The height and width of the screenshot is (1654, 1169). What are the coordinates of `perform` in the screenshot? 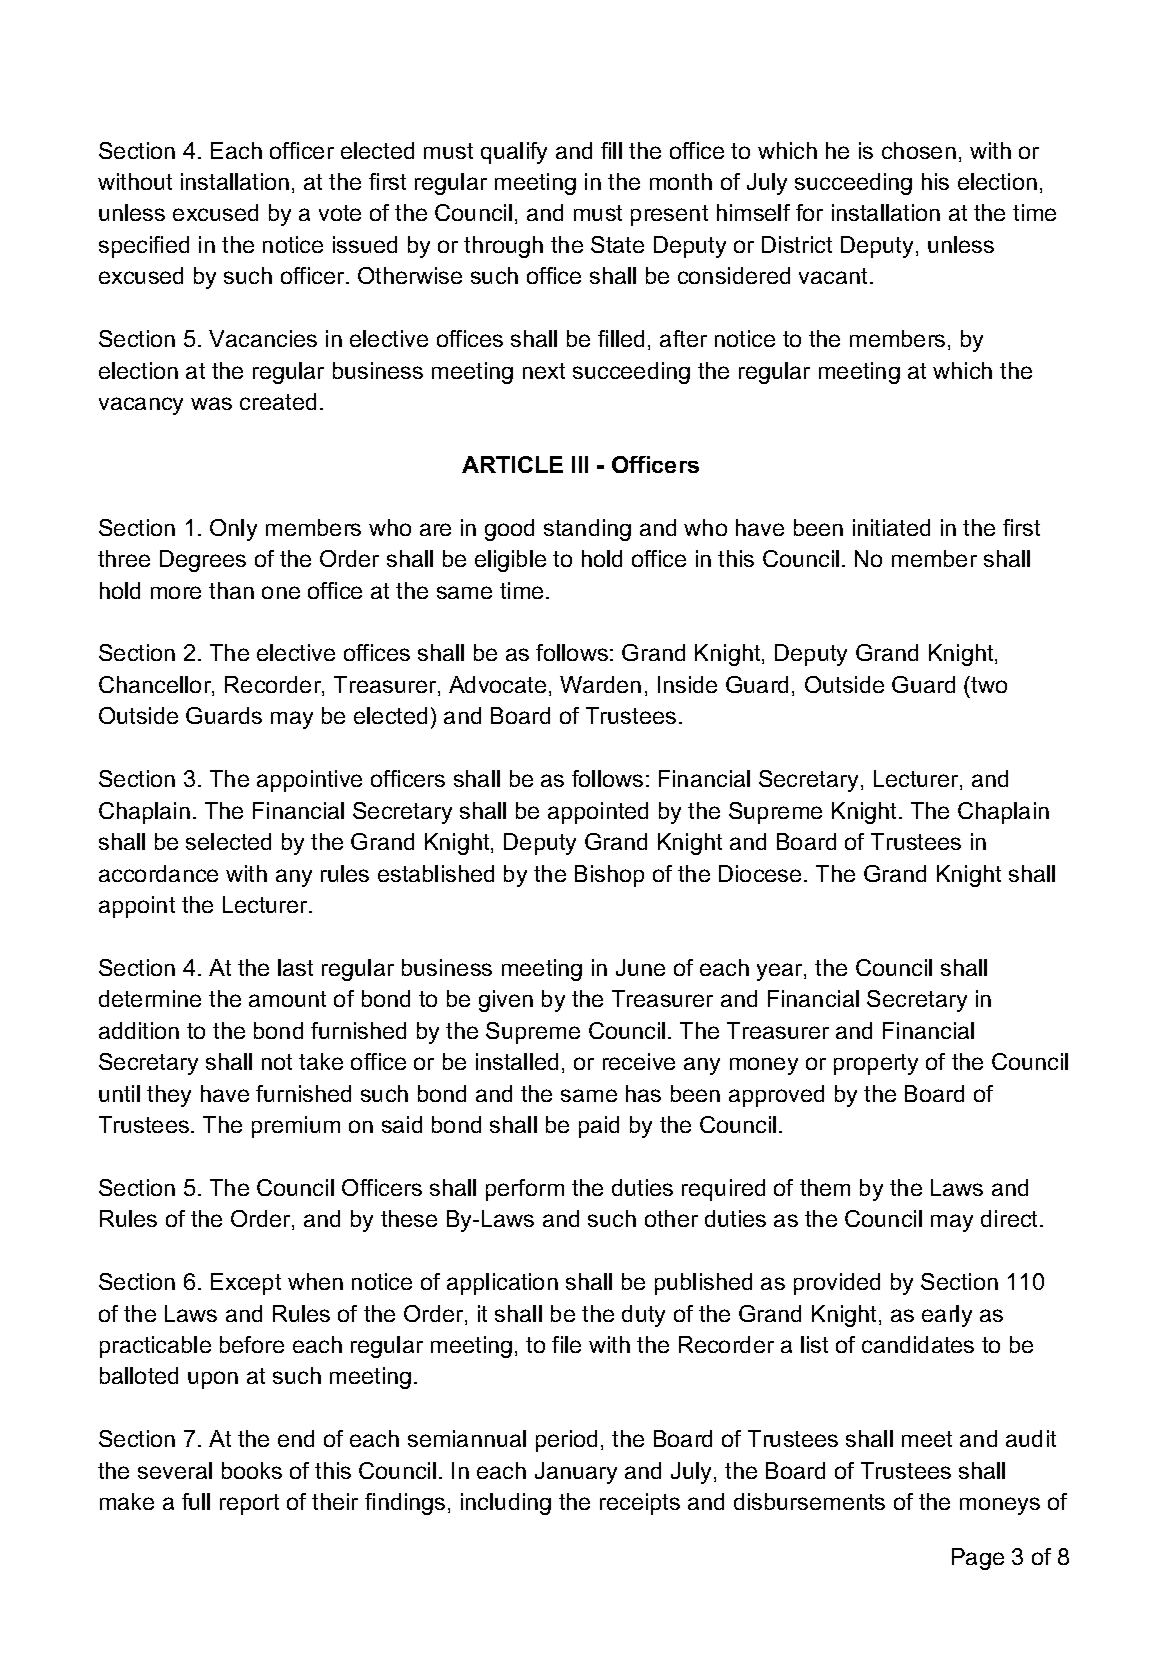 It's located at (525, 1190).
